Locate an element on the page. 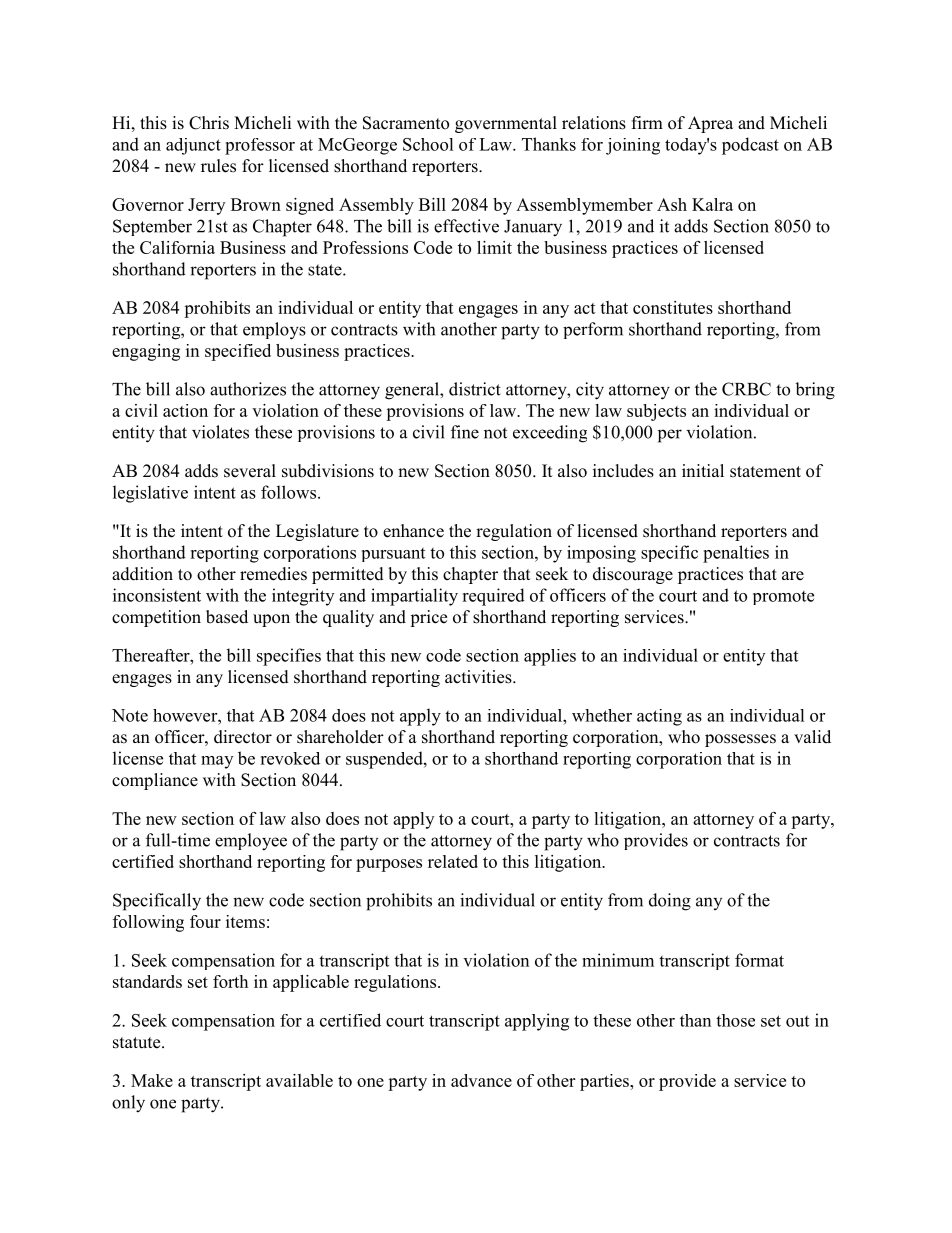 The width and height of the image is (952, 1233). required is located at coordinates (493, 597).
